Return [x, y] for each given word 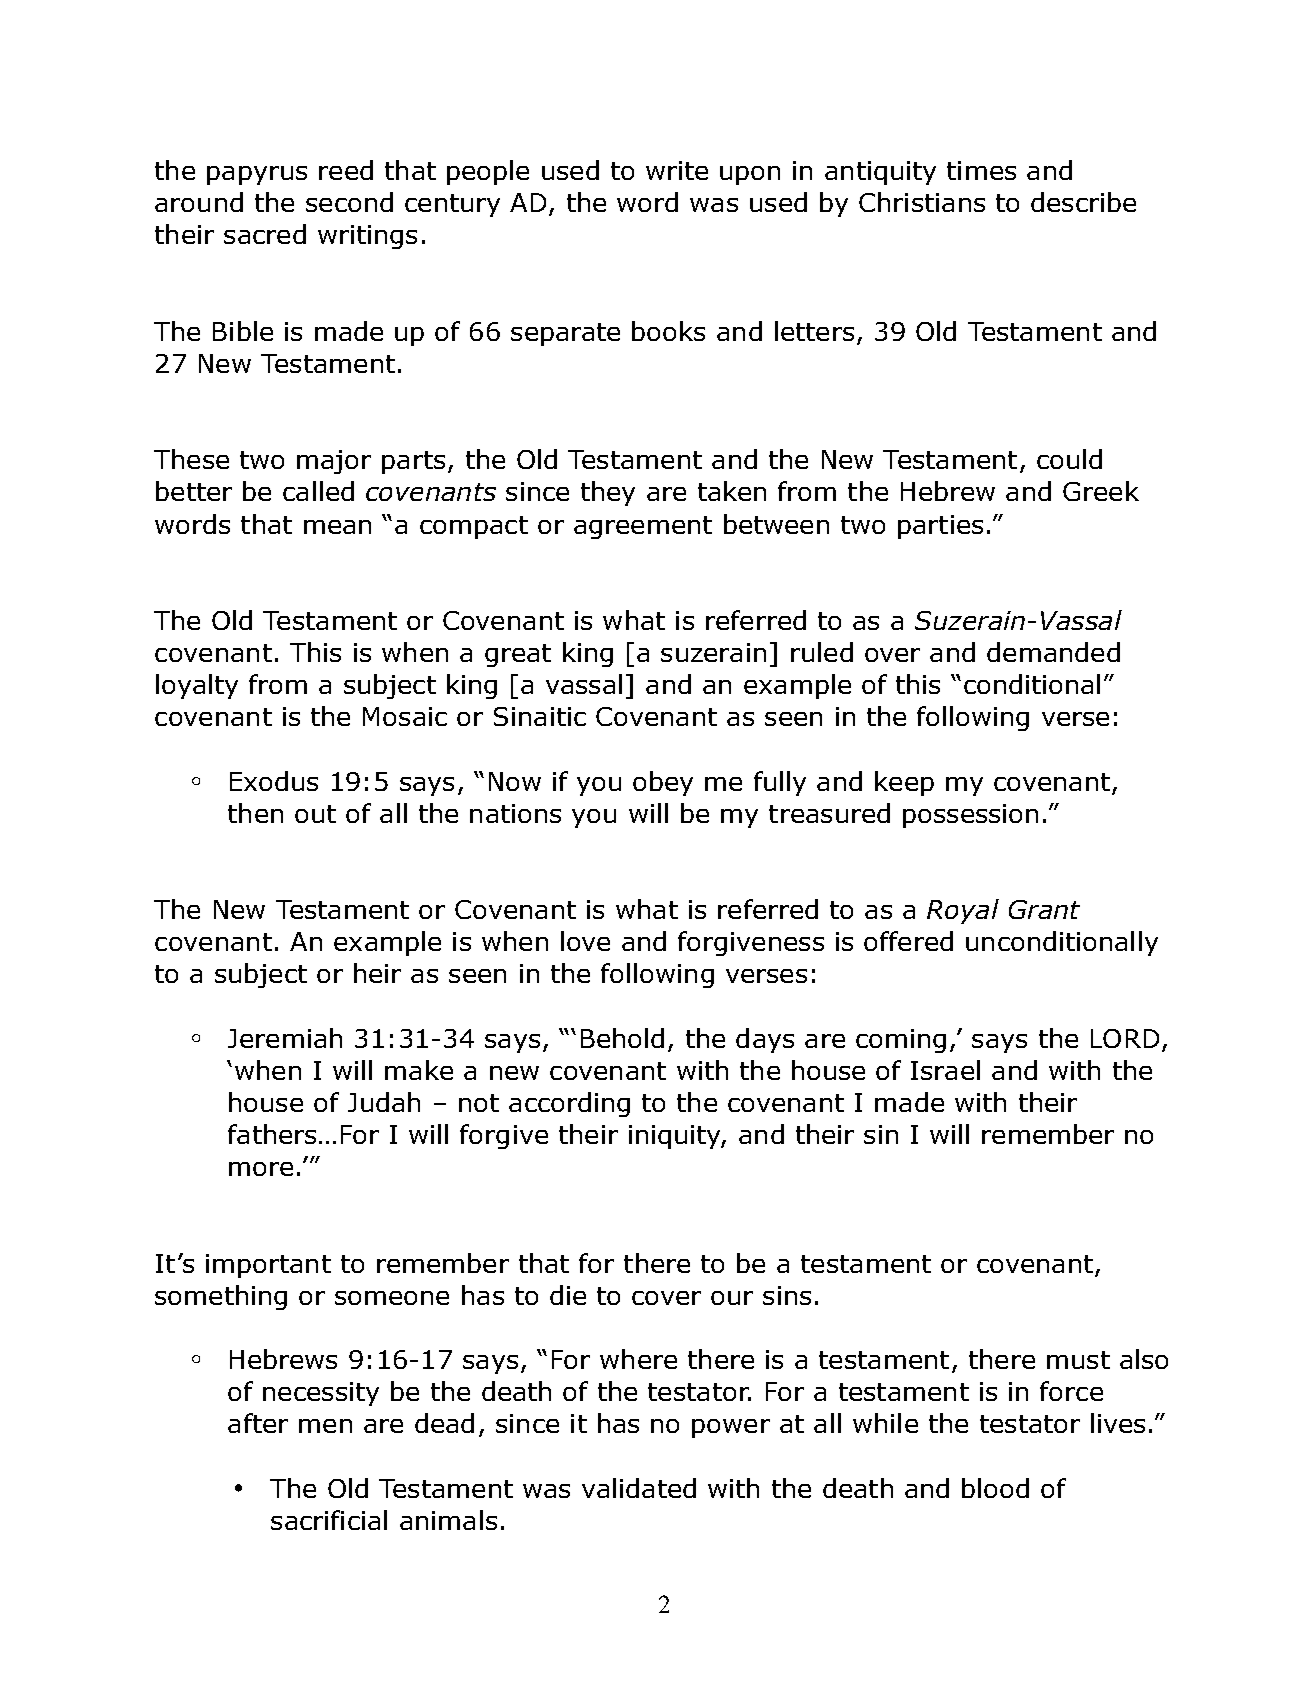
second [349, 202]
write [677, 170]
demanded [1053, 652]
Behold [622, 1038]
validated [639, 1488]
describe [1083, 202]
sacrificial [329, 1520]
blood [995, 1488]
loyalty [197, 686]
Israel [945, 1070]
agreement [643, 527]
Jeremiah [285, 1038]
